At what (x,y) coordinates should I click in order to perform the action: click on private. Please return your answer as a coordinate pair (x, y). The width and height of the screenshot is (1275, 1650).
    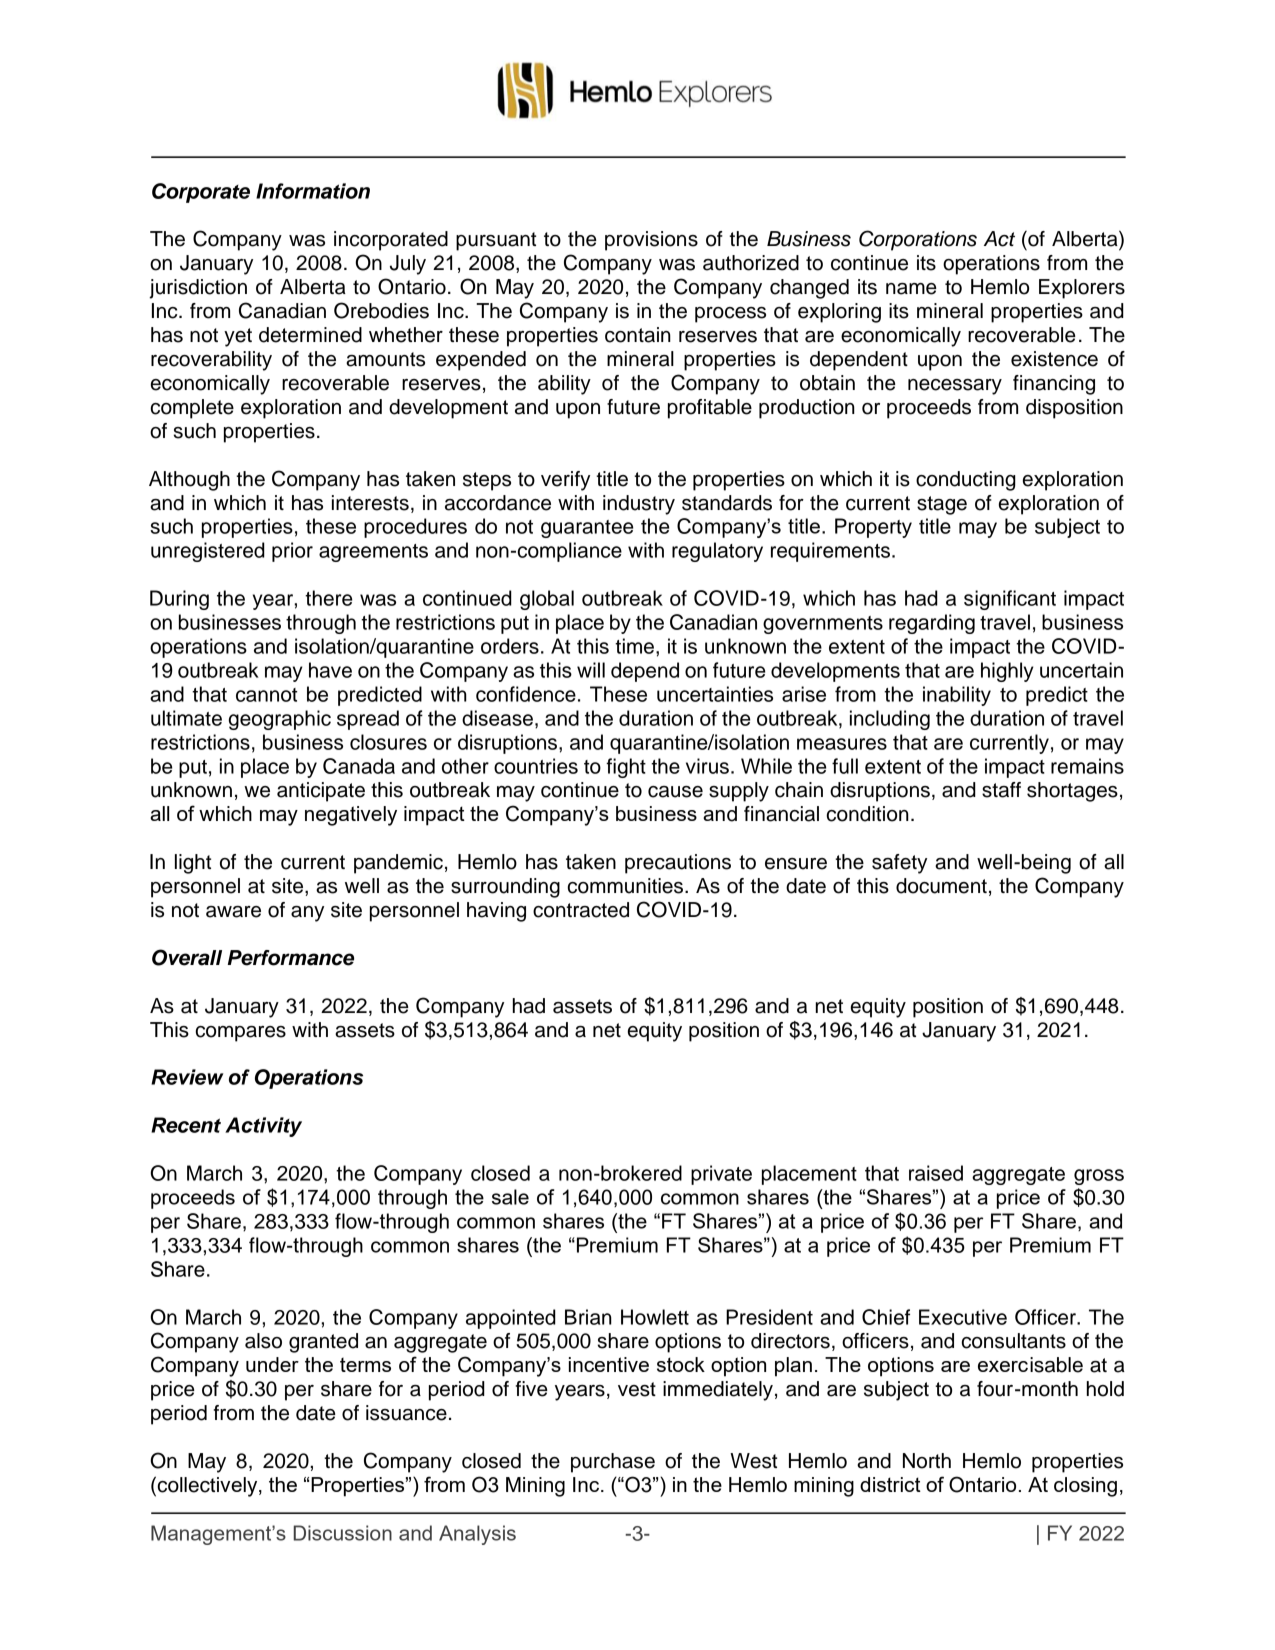
    Looking at the image, I should click on (721, 1175).
